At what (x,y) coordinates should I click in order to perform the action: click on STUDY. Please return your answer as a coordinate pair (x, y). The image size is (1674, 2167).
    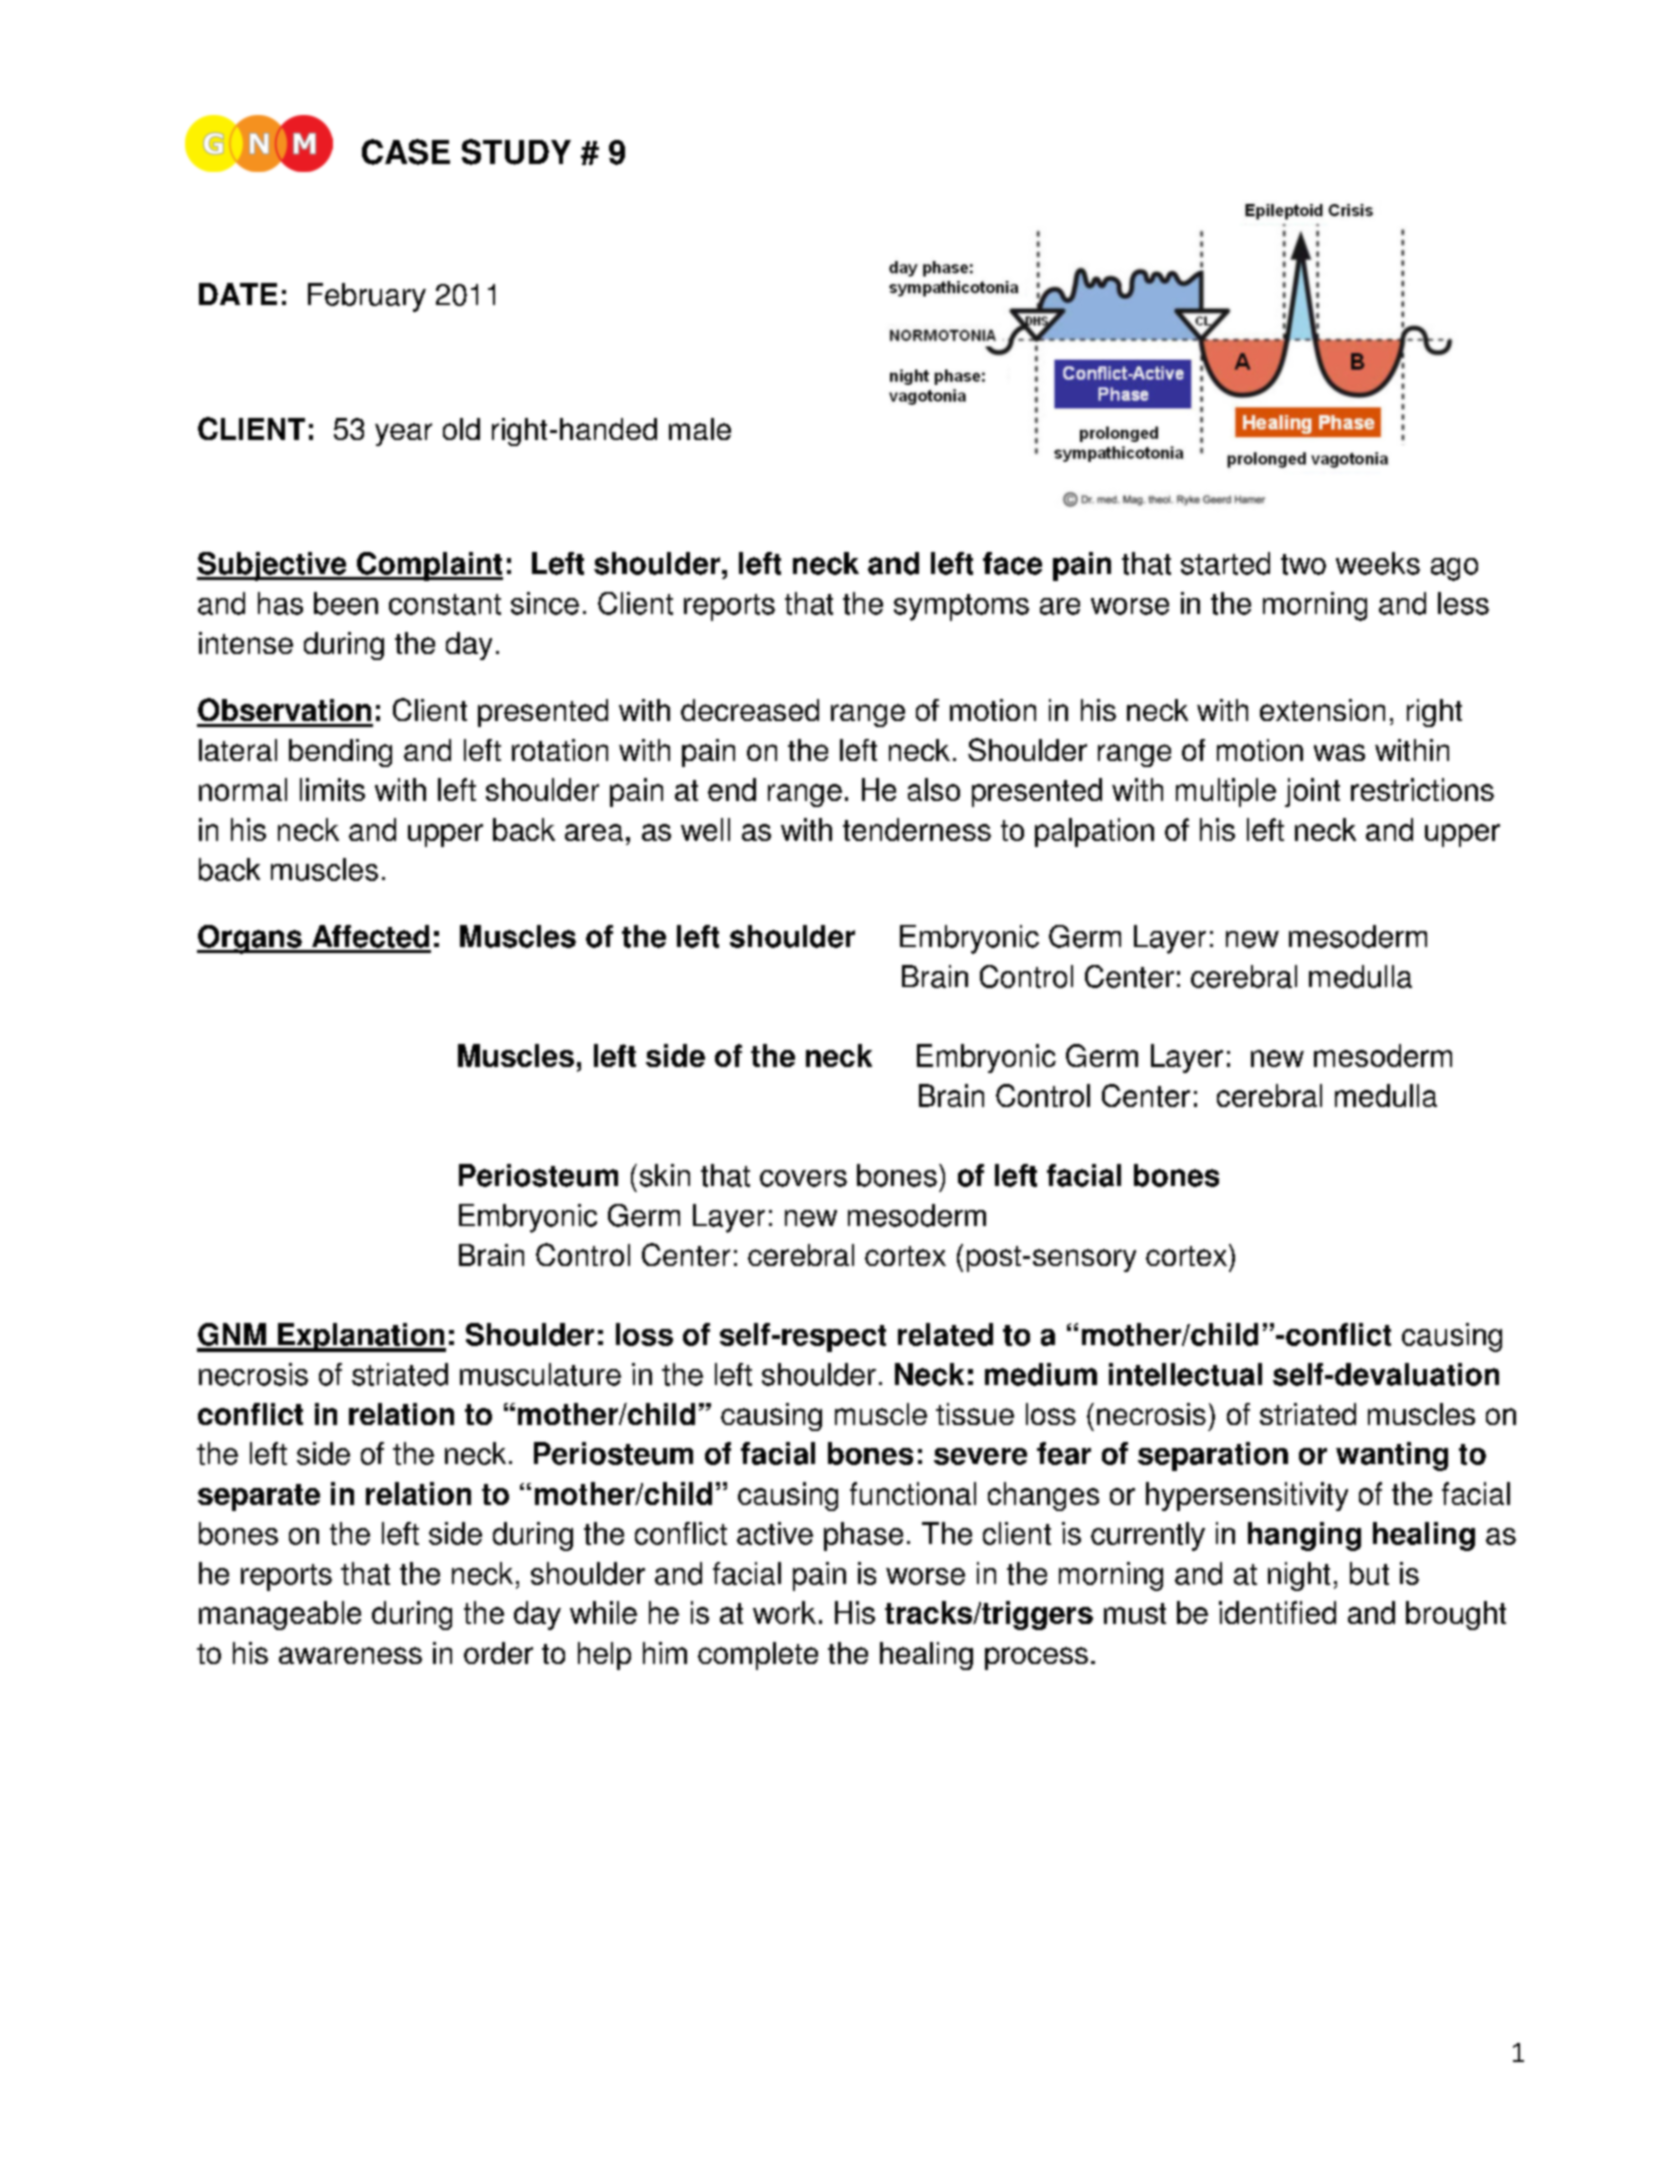
    Looking at the image, I should click on (516, 152).
